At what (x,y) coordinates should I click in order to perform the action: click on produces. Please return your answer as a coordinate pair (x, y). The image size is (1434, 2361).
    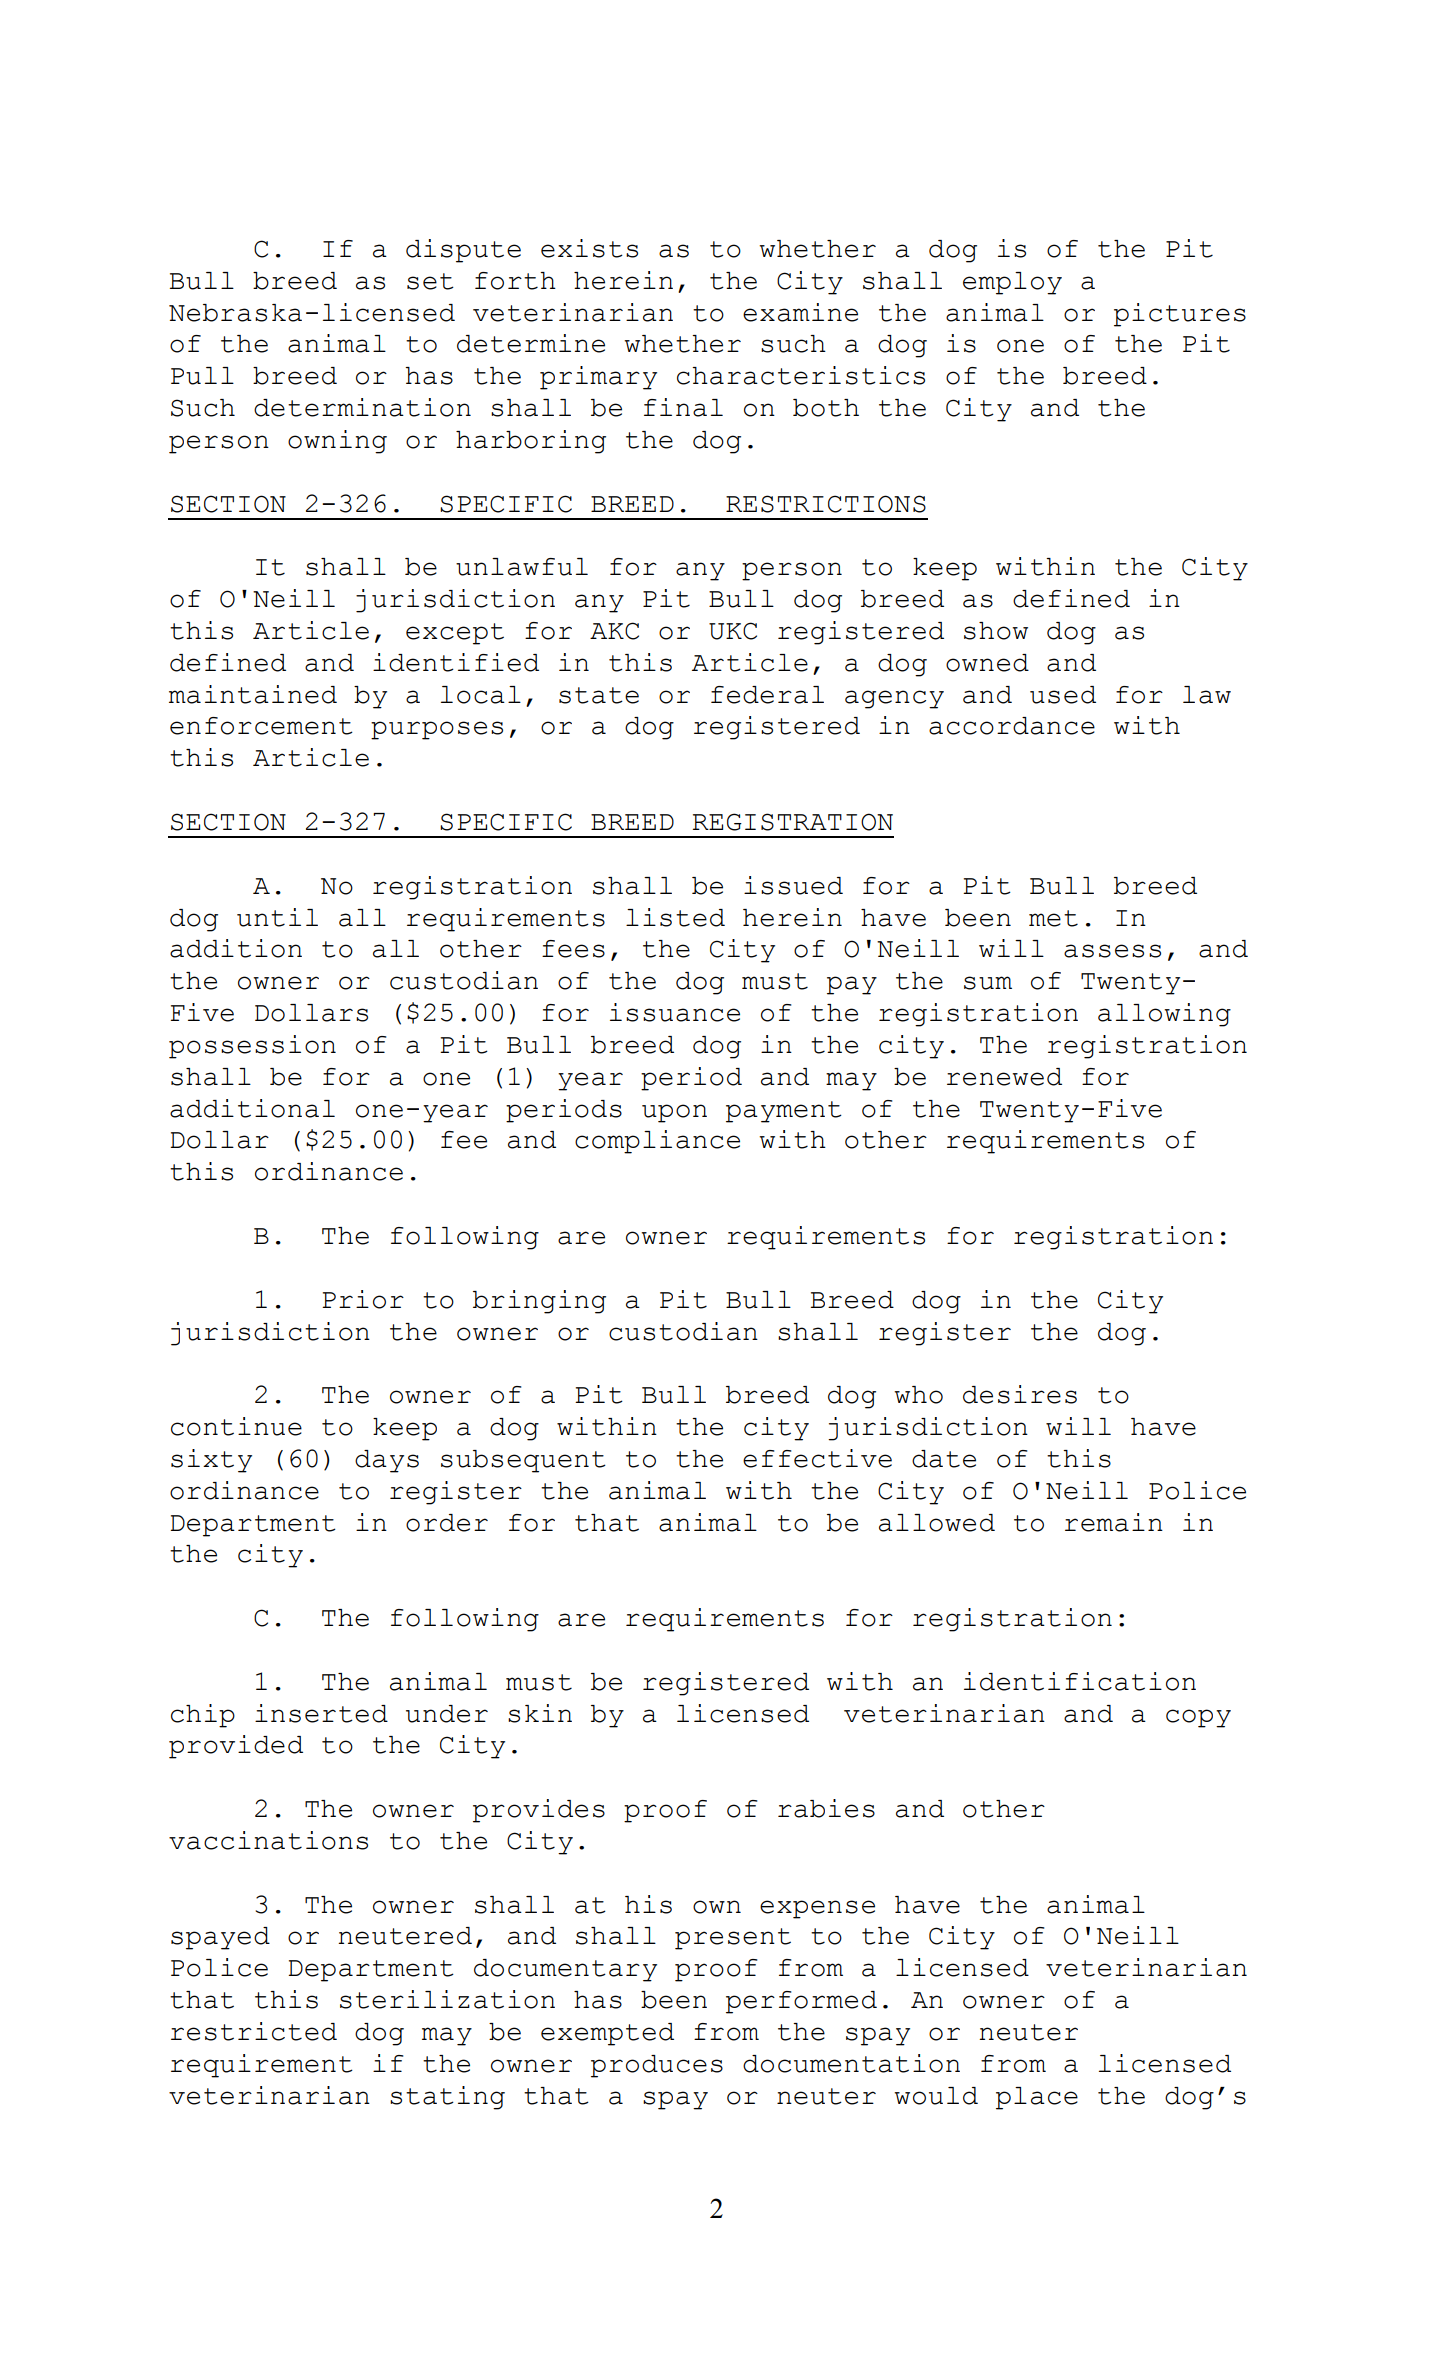
    Looking at the image, I should click on (657, 2066).
